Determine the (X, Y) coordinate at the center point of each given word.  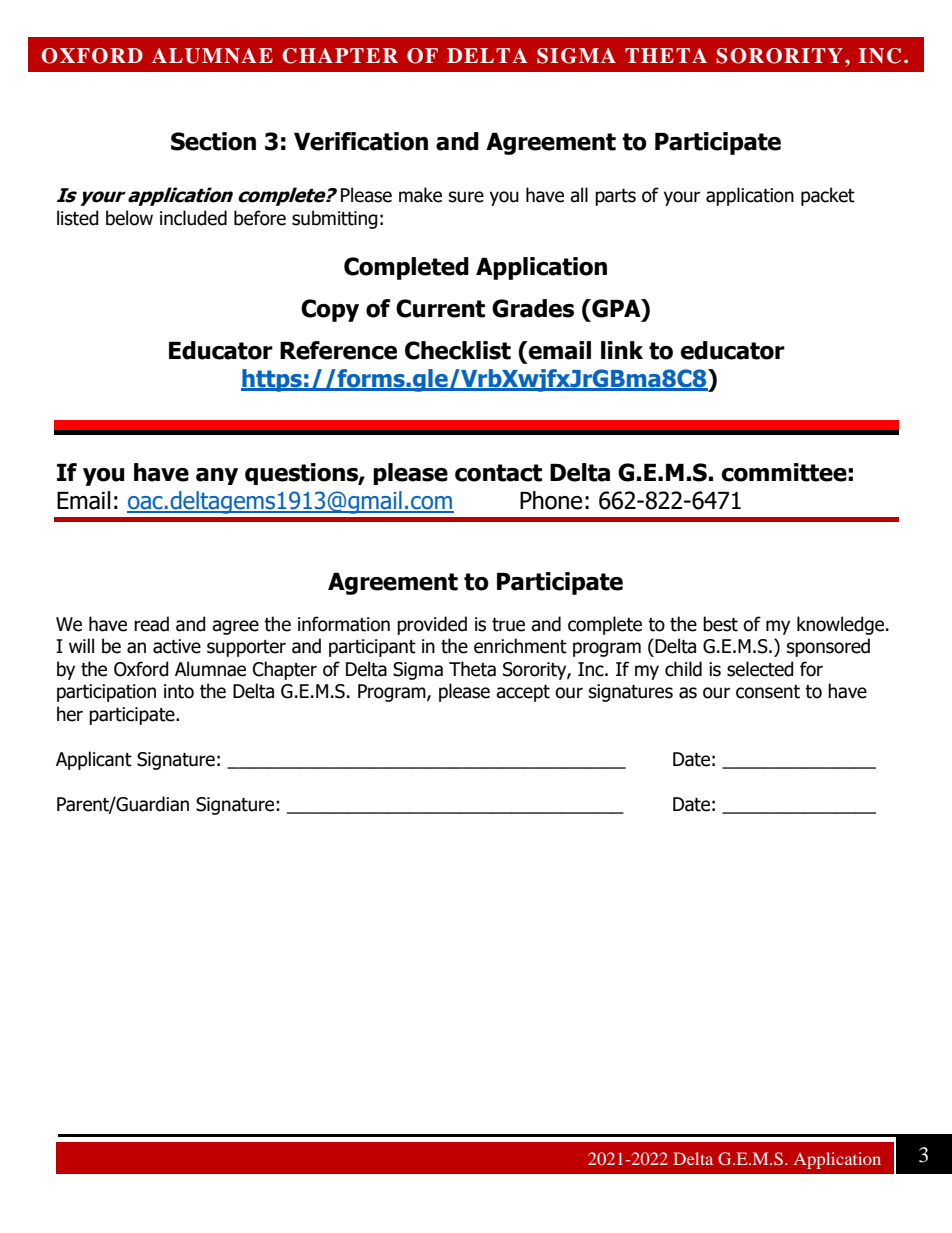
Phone (551, 500)
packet (828, 196)
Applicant (94, 760)
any (217, 476)
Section (213, 141)
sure (466, 197)
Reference (338, 350)
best (720, 624)
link (622, 350)
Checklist (458, 350)
